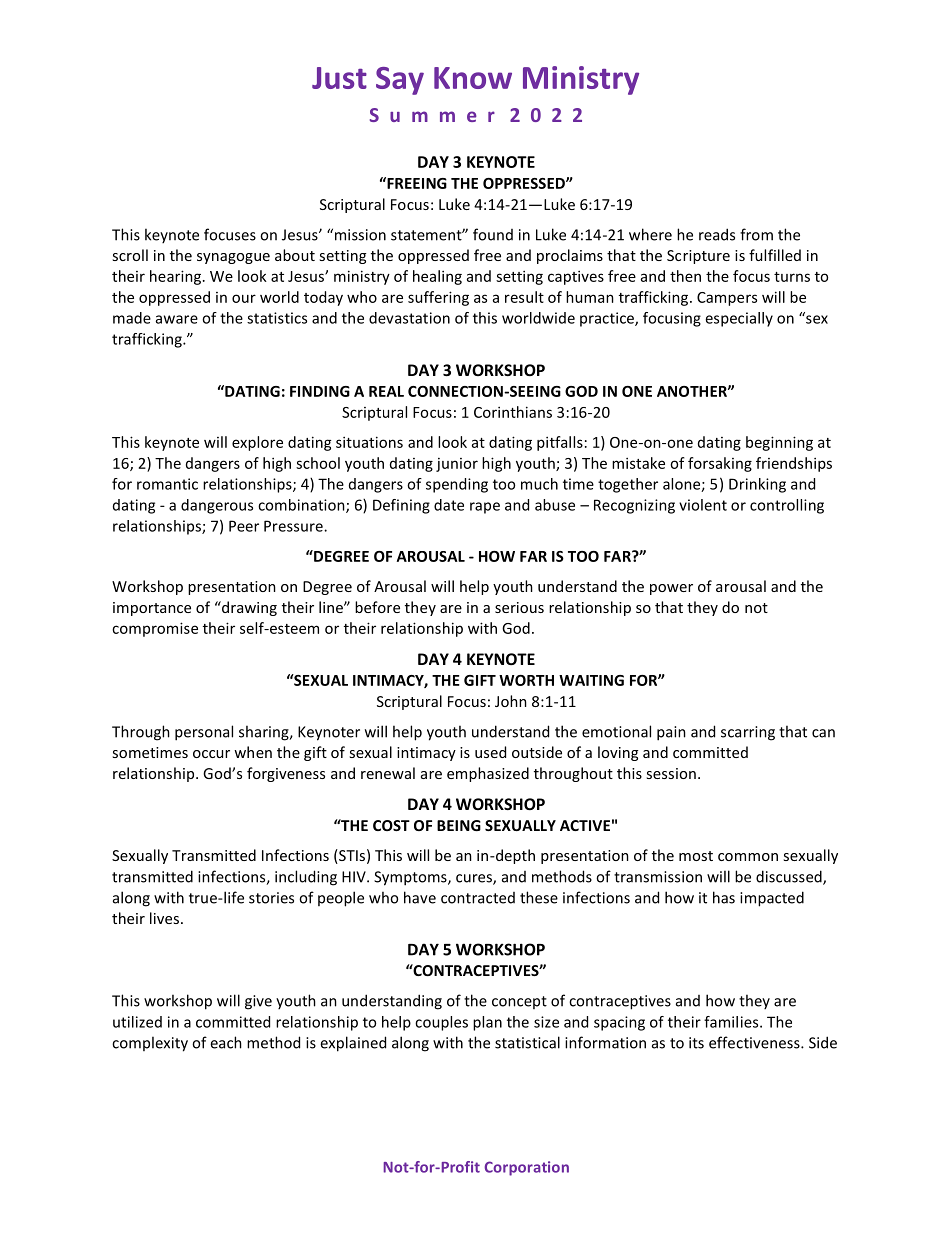 The height and width of the image is (1233, 952). Describe the element at coordinates (748, 733) in the image. I see `scarring` at that location.
